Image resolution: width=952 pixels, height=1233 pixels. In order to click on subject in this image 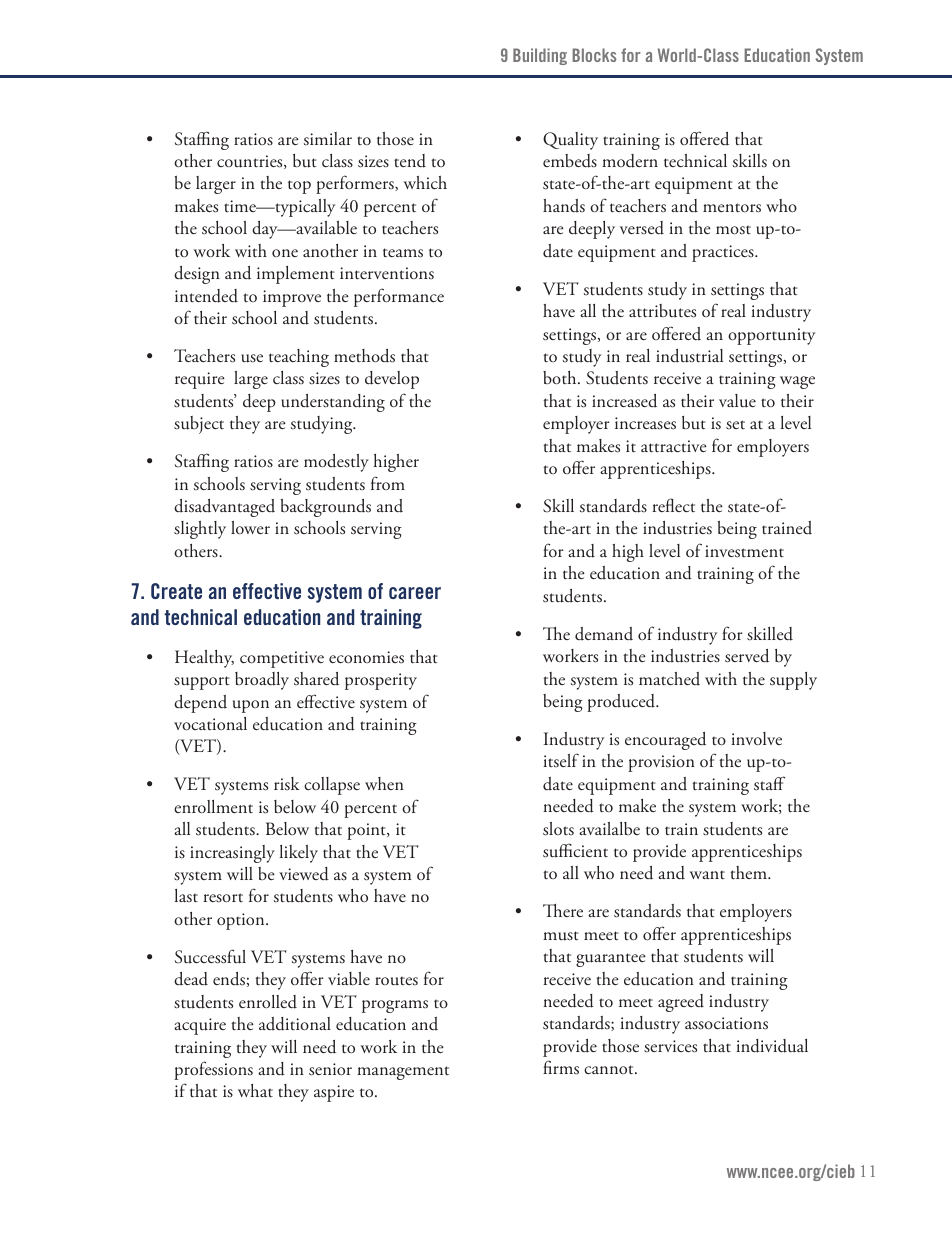, I will do `click(199, 425)`.
